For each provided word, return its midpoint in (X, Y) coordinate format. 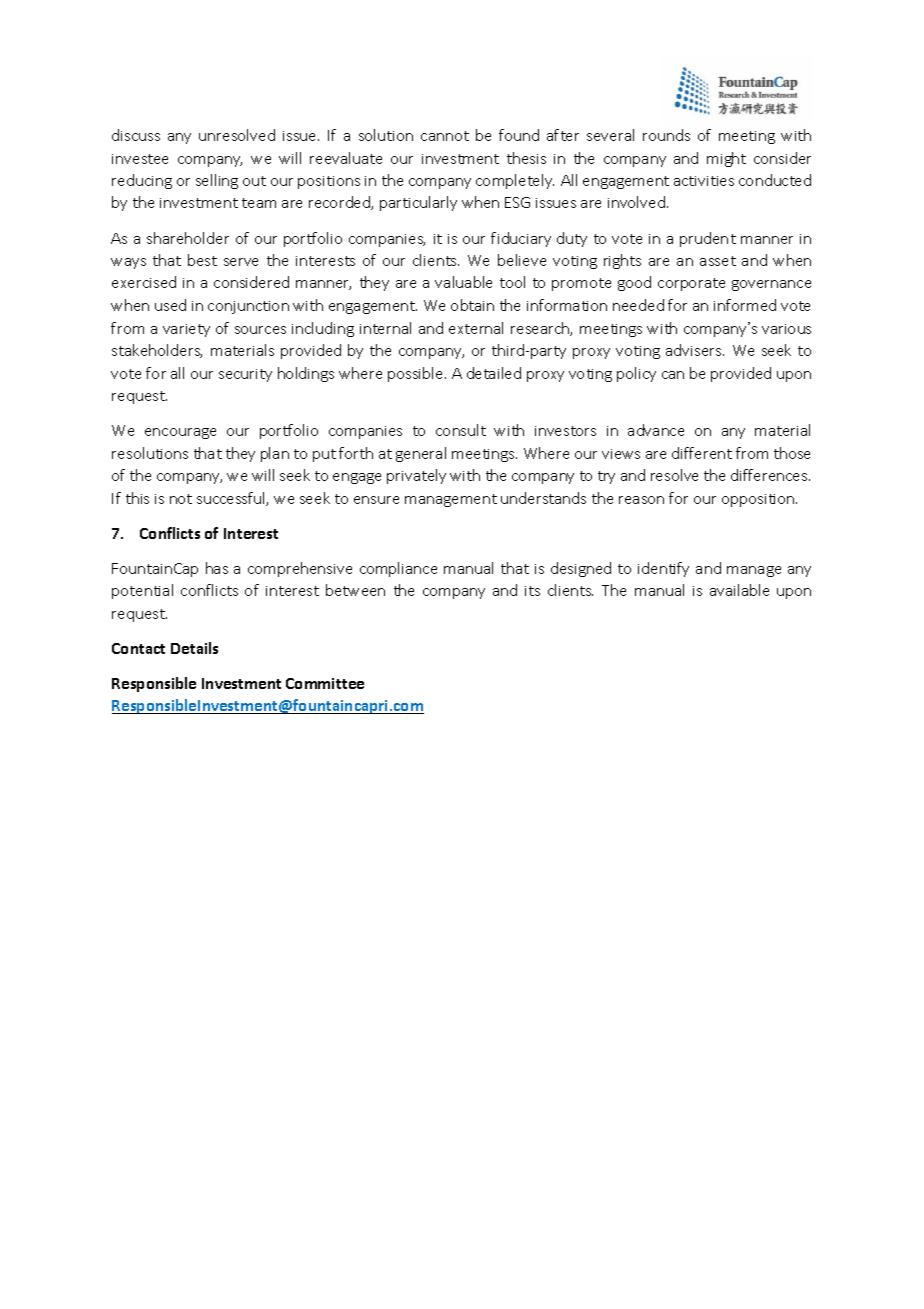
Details (194, 648)
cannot (445, 136)
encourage (180, 433)
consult (461, 430)
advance (656, 430)
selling (217, 181)
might (726, 159)
